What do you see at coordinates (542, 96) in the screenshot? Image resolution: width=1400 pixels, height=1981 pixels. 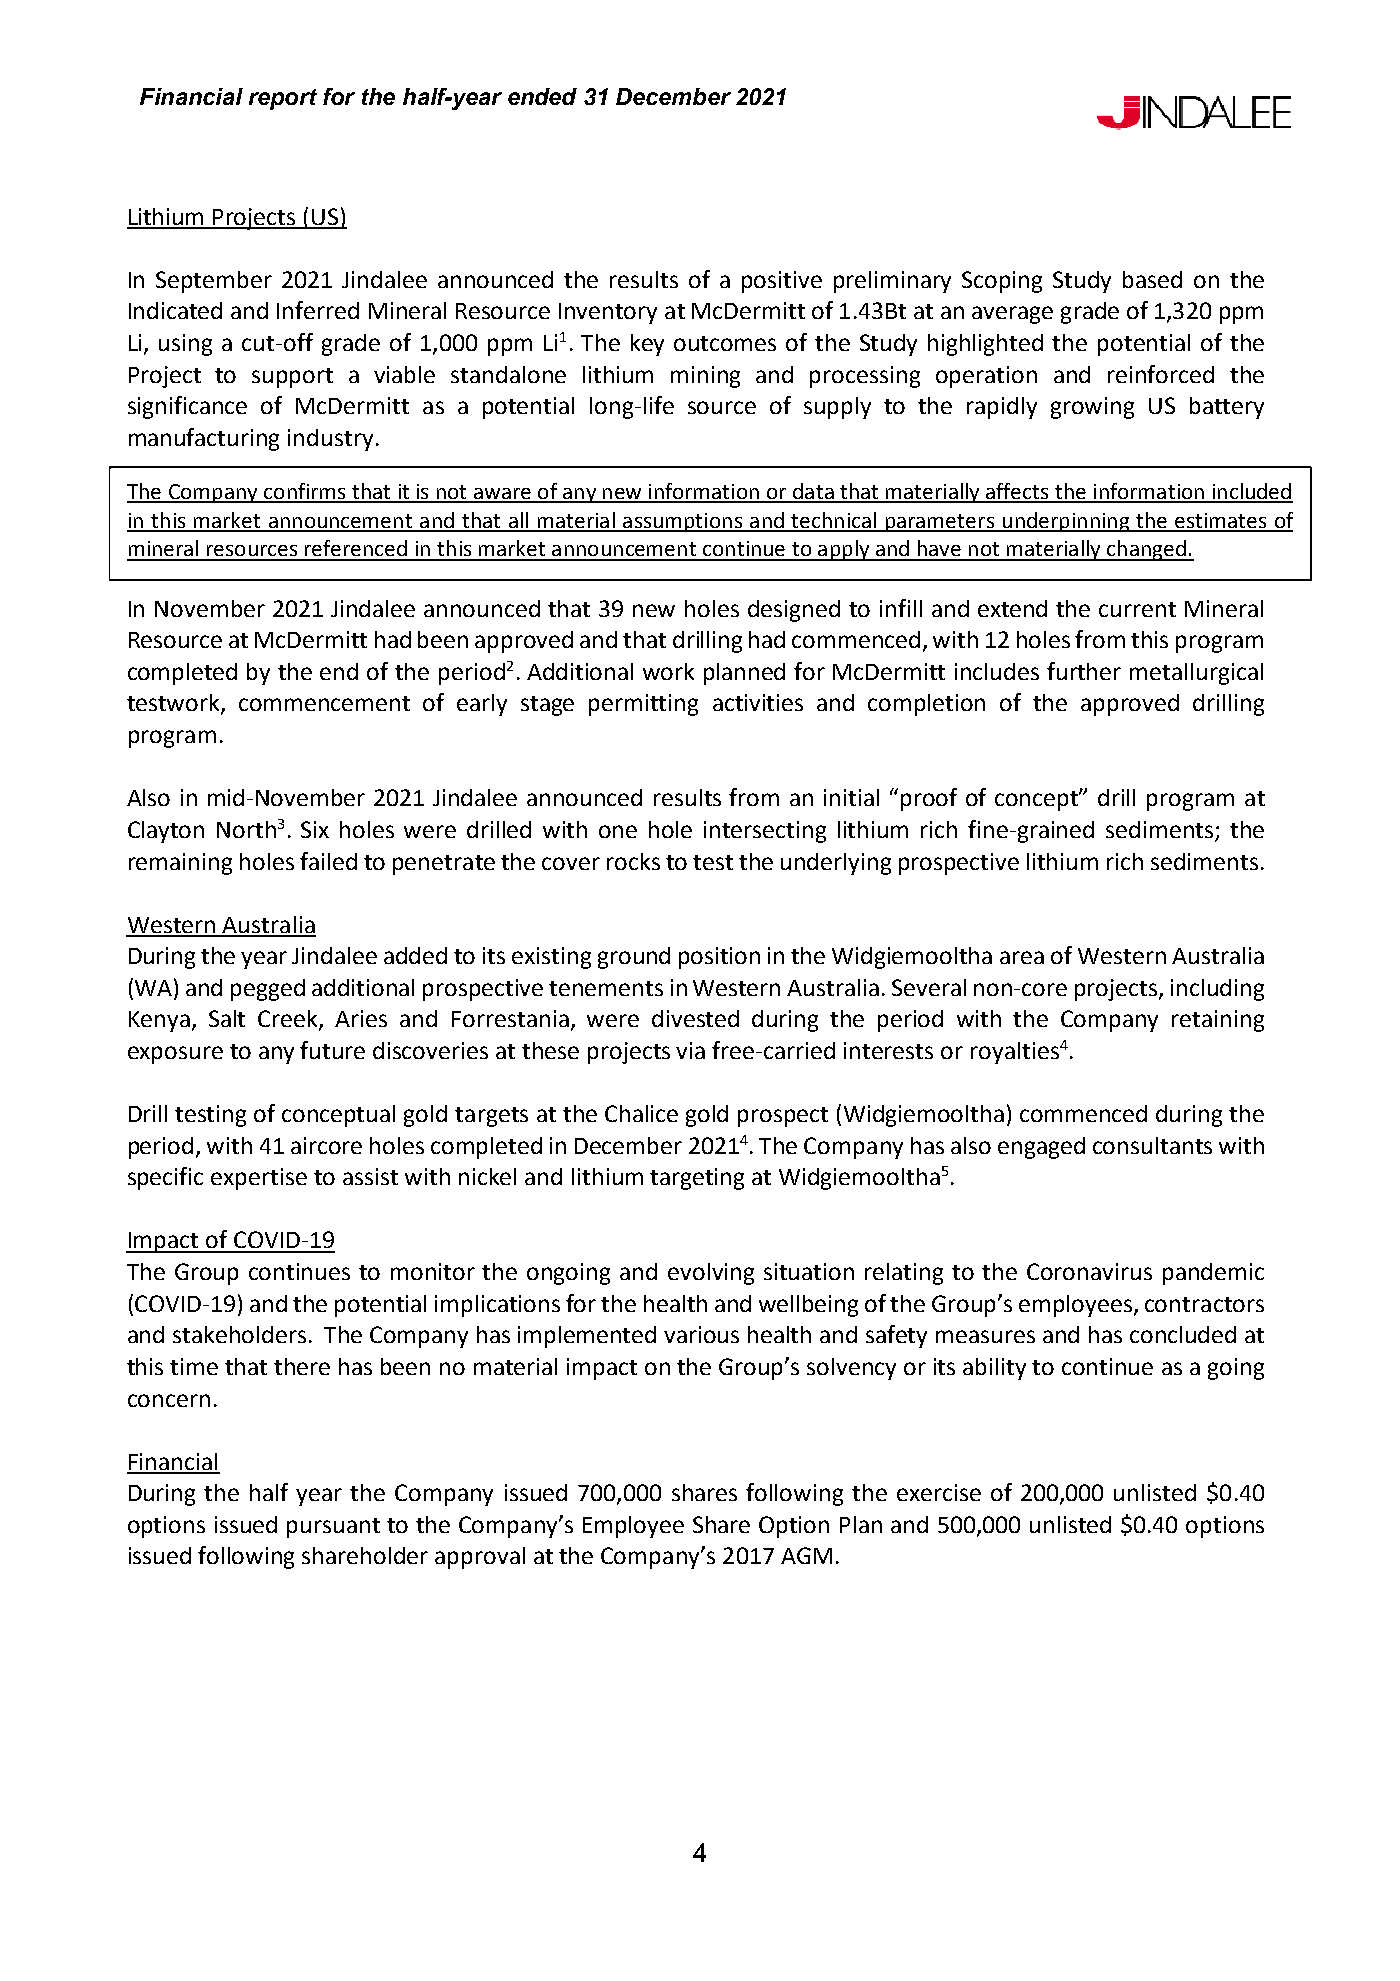 I see `ended` at bounding box center [542, 96].
